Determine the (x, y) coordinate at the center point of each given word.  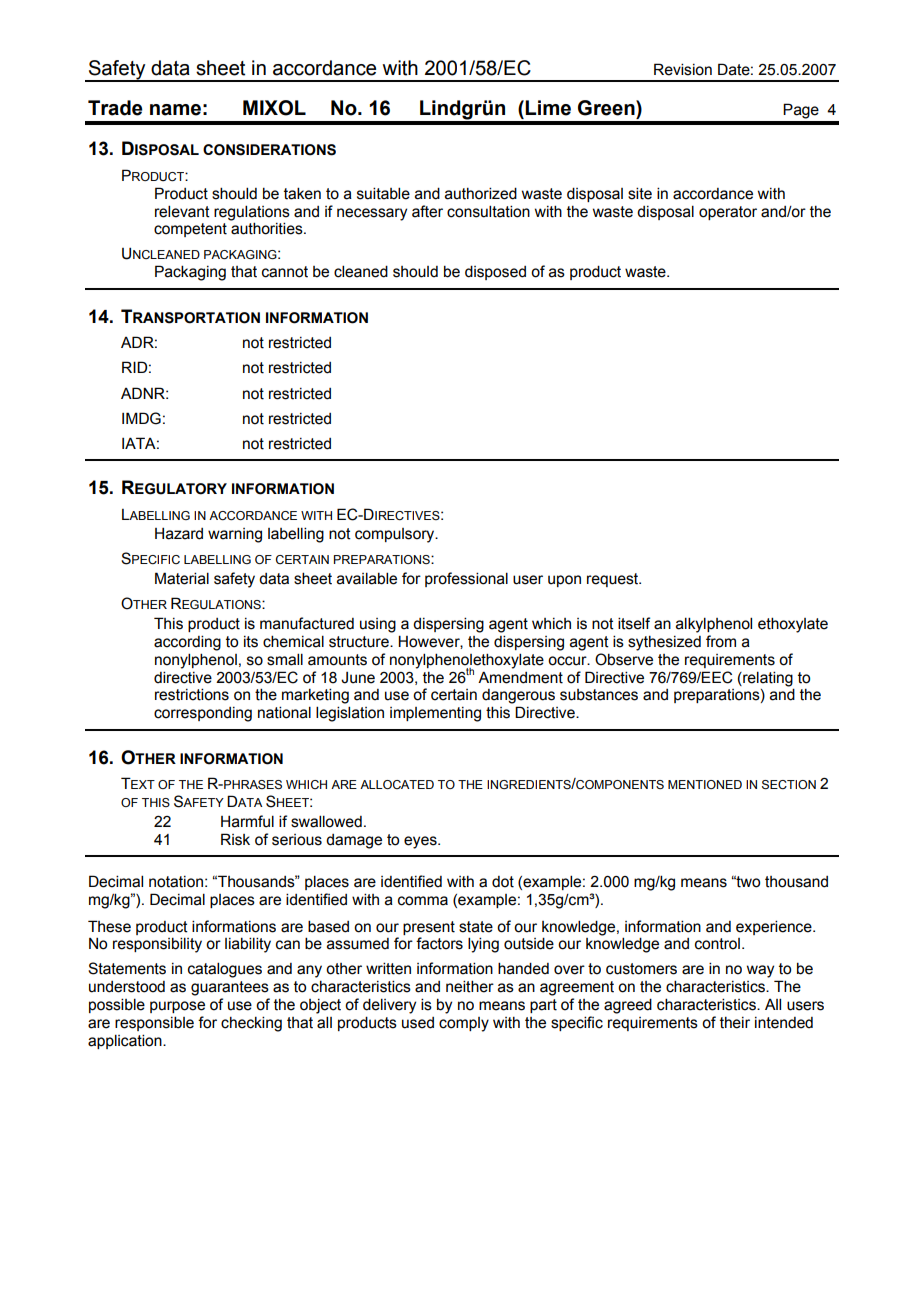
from (721, 641)
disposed (495, 272)
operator (728, 213)
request (614, 580)
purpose (177, 1007)
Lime (548, 108)
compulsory (396, 535)
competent (190, 230)
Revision (683, 69)
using (378, 625)
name (175, 110)
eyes (421, 842)
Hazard (179, 533)
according (187, 643)
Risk (235, 839)
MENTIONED (705, 784)
